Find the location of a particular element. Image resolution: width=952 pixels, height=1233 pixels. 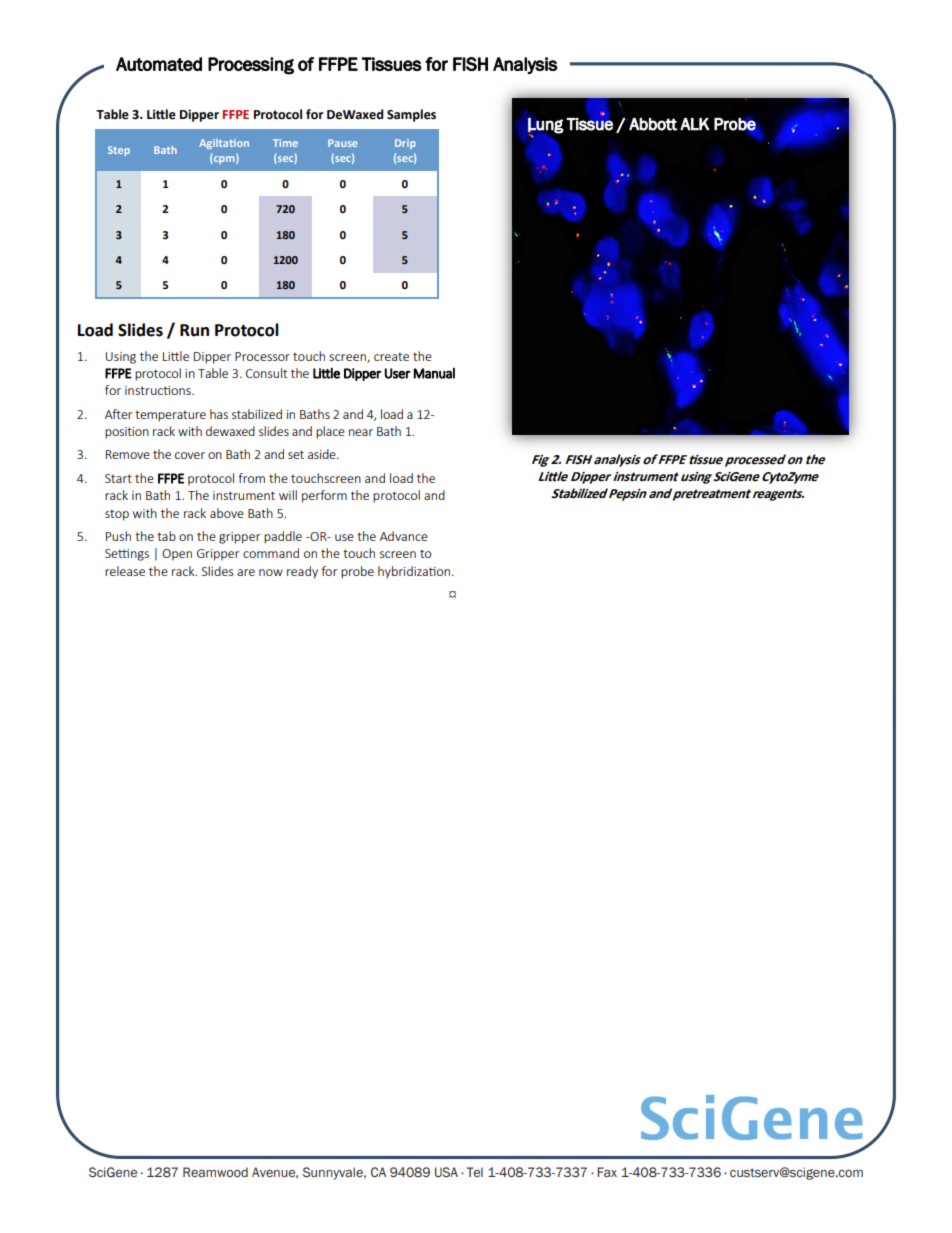

Tel is located at coordinates (475, 1172).
